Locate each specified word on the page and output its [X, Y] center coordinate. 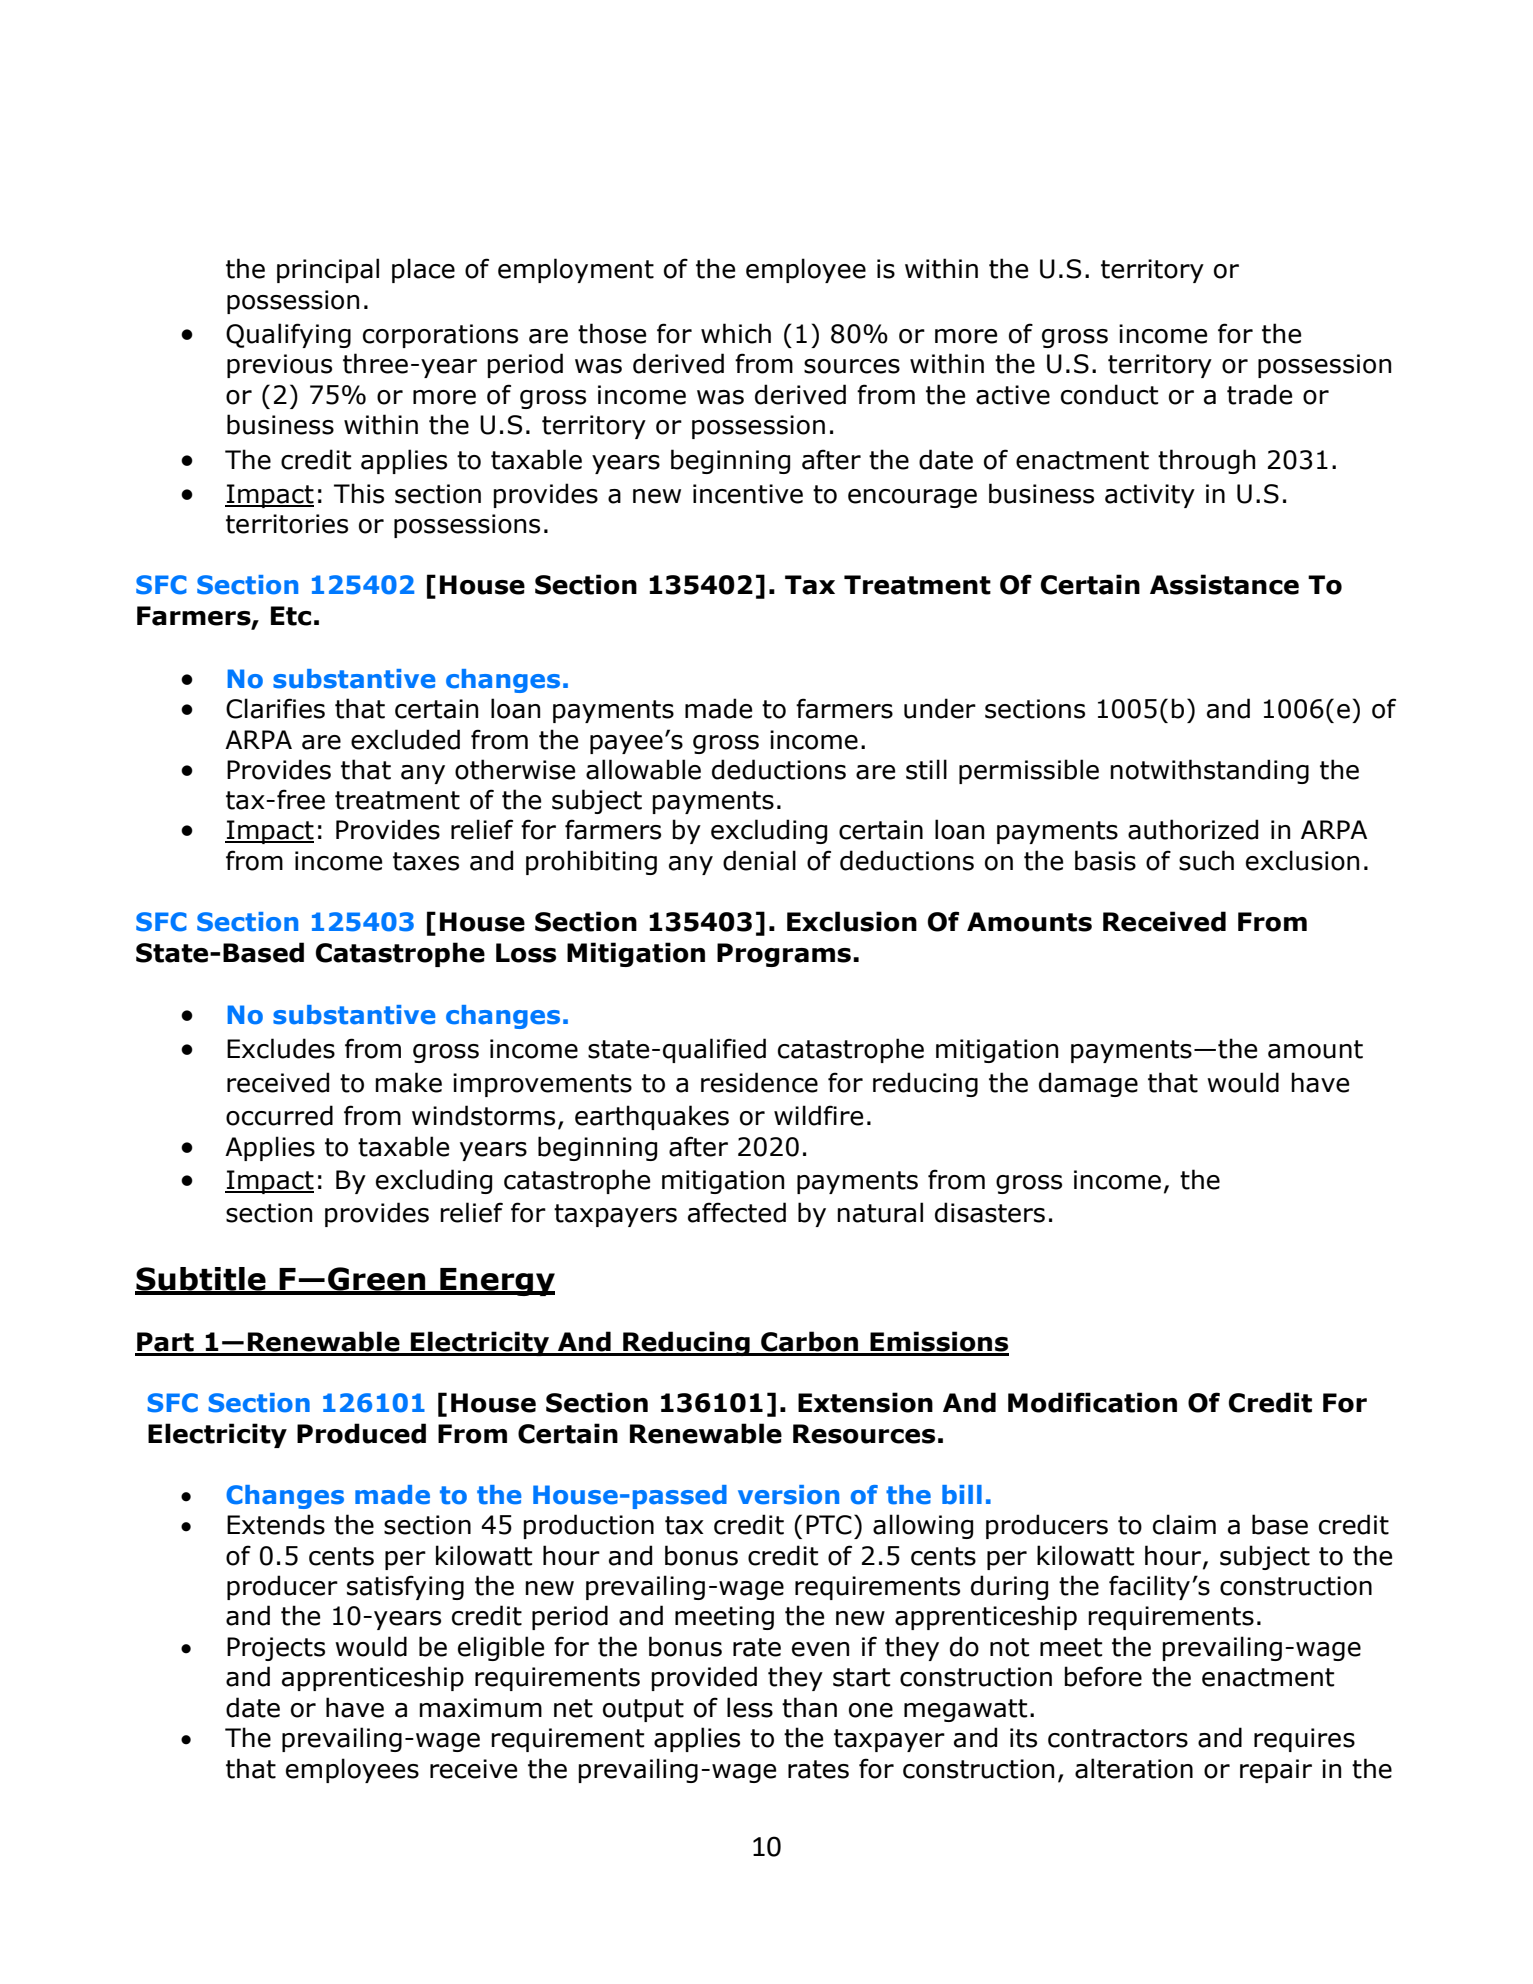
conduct [1109, 394]
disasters [990, 1212]
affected [737, 1212]
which [736, 333]
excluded [405, 739]
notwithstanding [1209, 771]
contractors [1118, 1738]
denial [759, 860]
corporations [440, 336]
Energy [496, 1282]
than [809, 1707]
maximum [480, 1708]
